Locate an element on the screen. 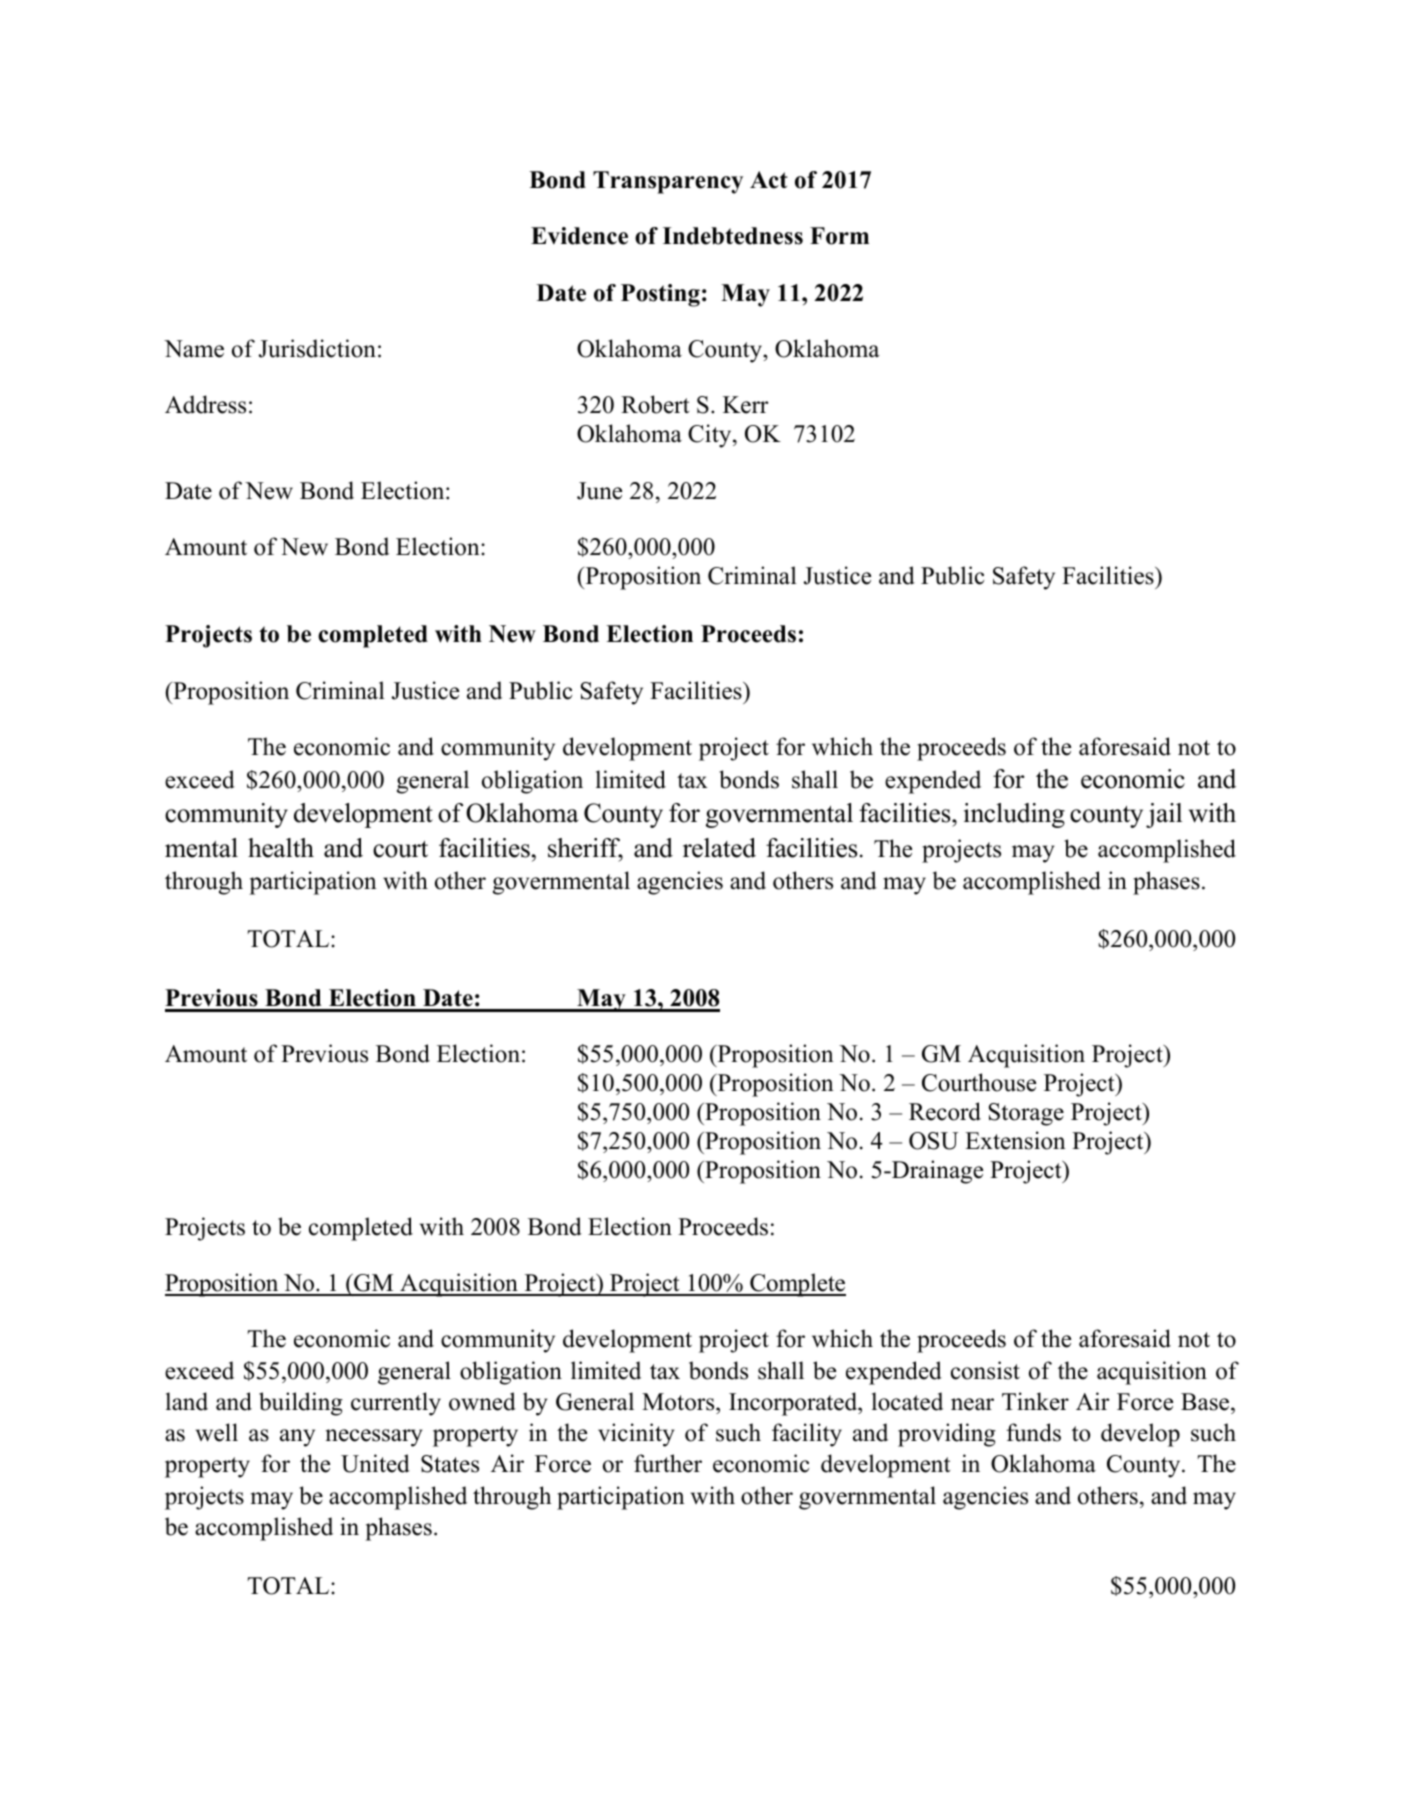 Image resolution: width=1401 pixels, height=1813 pixels. Form is located at coordinates (839, 236).
